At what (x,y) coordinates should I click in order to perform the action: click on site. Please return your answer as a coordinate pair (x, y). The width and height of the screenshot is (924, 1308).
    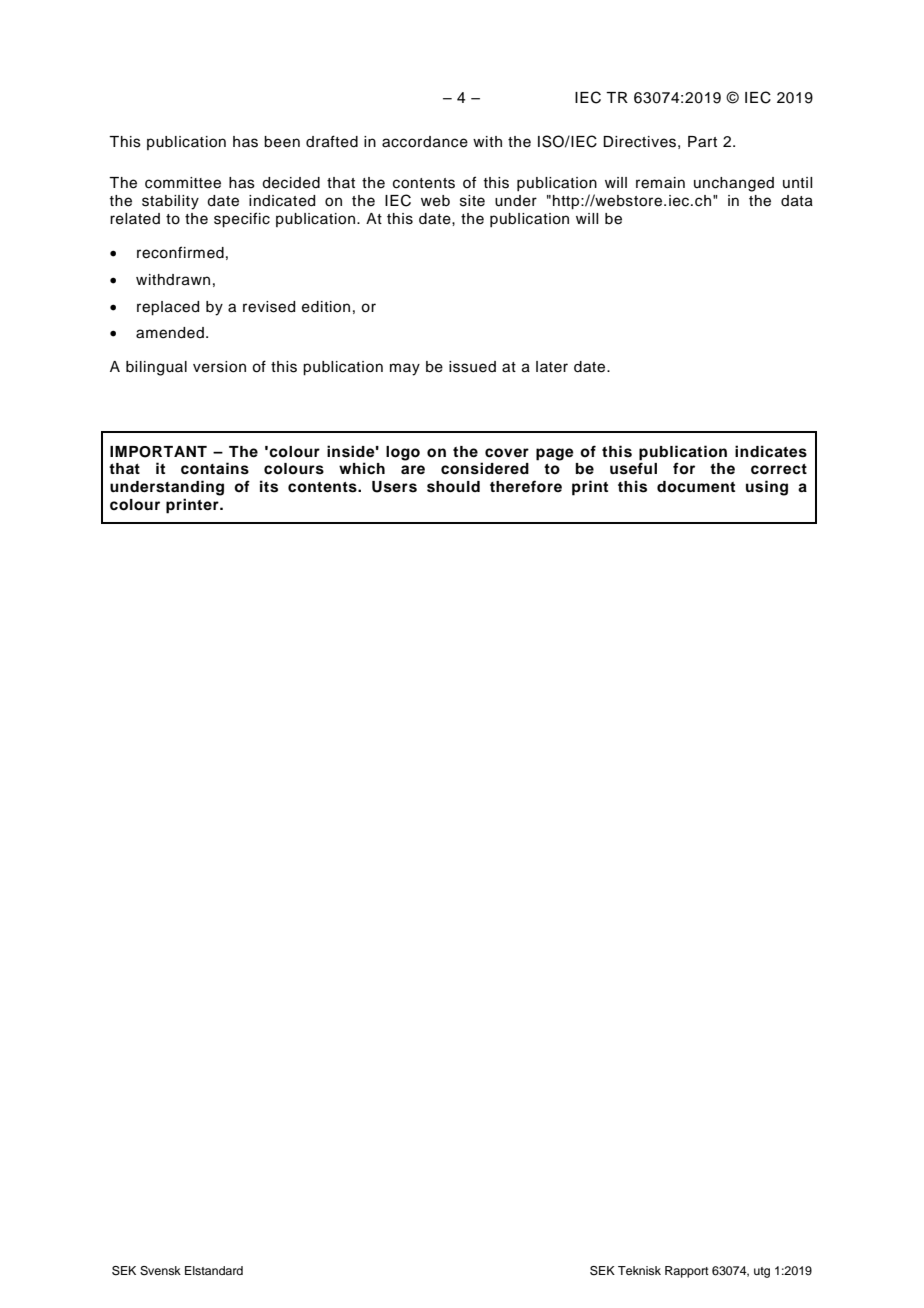
    Looking at the image, I should click on (472, 201).
